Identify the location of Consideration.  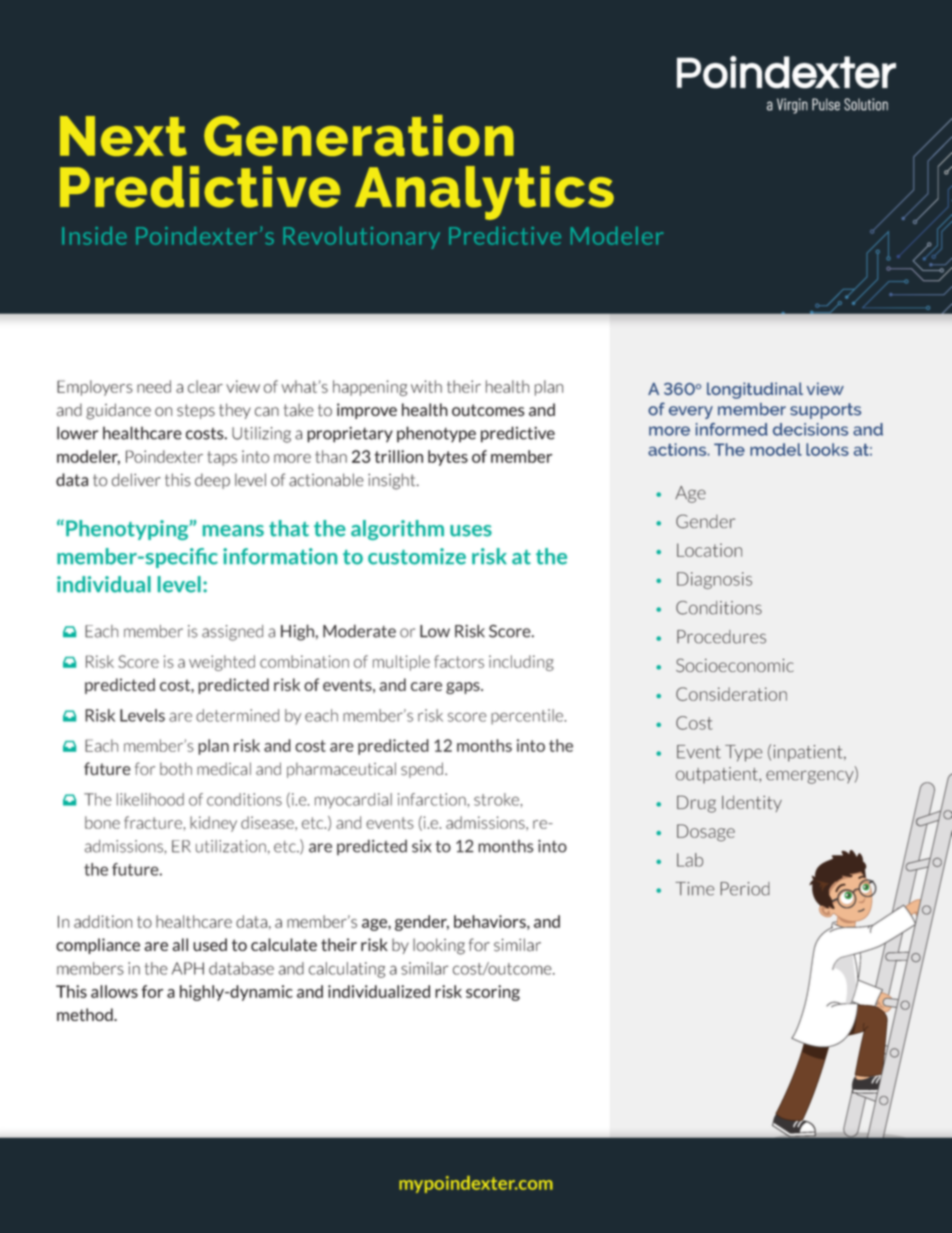
(731, 694).
